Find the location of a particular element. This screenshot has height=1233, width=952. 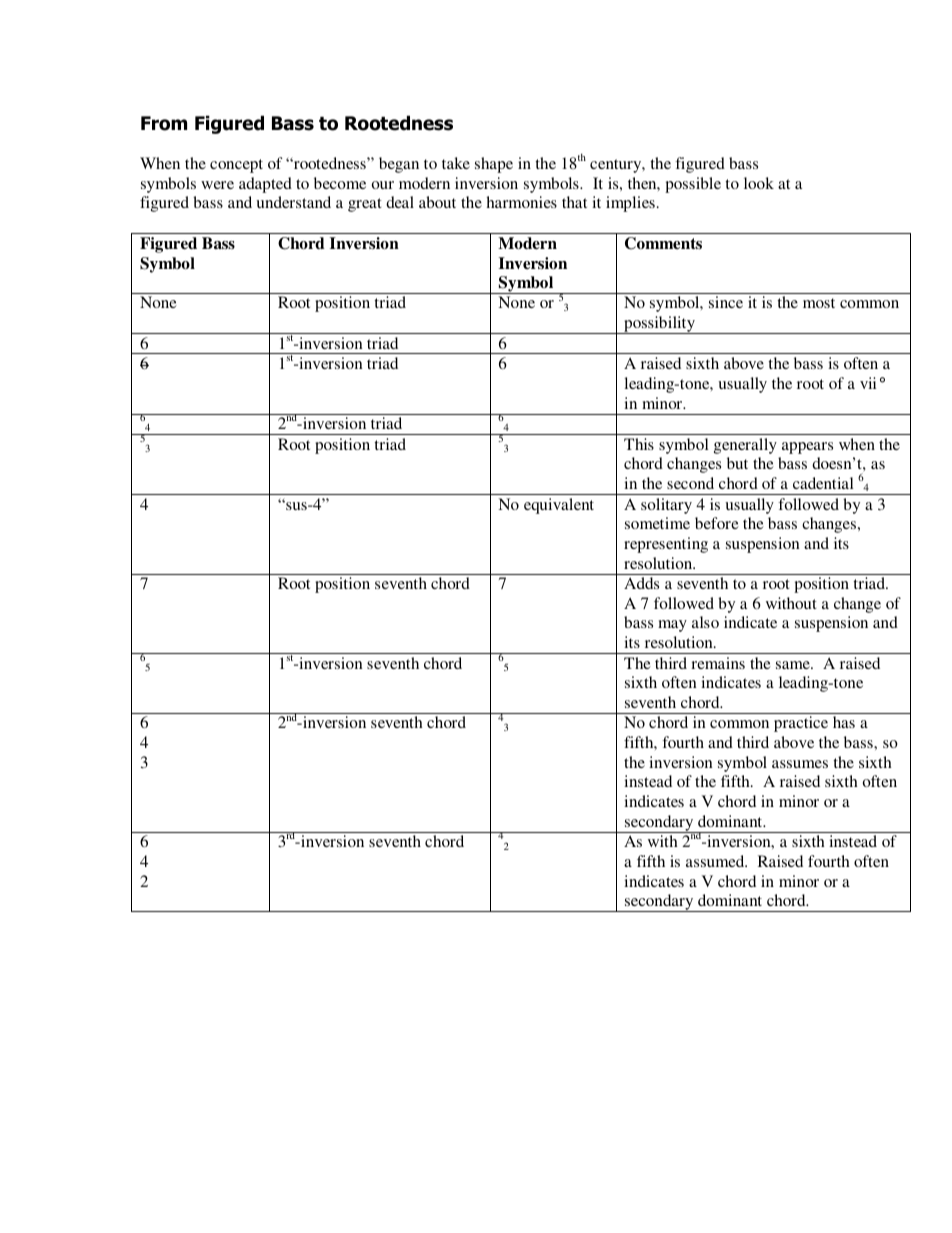

sometime is located at coordinates (657, 523).
